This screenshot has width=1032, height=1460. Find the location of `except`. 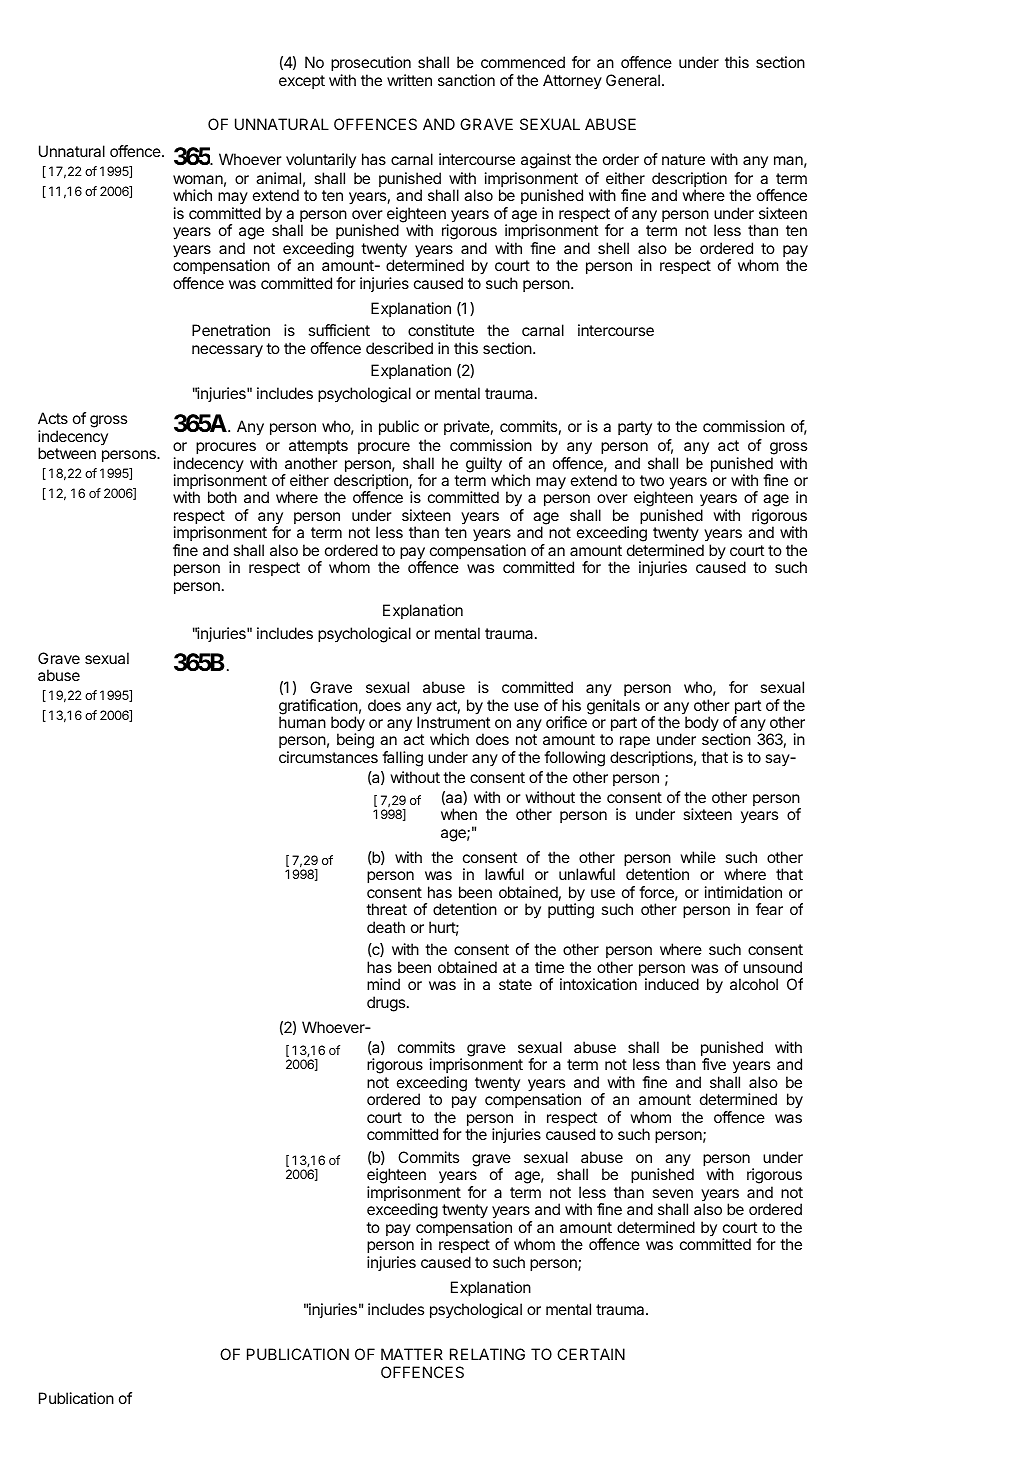

except is located at coordinates (302, 82).
